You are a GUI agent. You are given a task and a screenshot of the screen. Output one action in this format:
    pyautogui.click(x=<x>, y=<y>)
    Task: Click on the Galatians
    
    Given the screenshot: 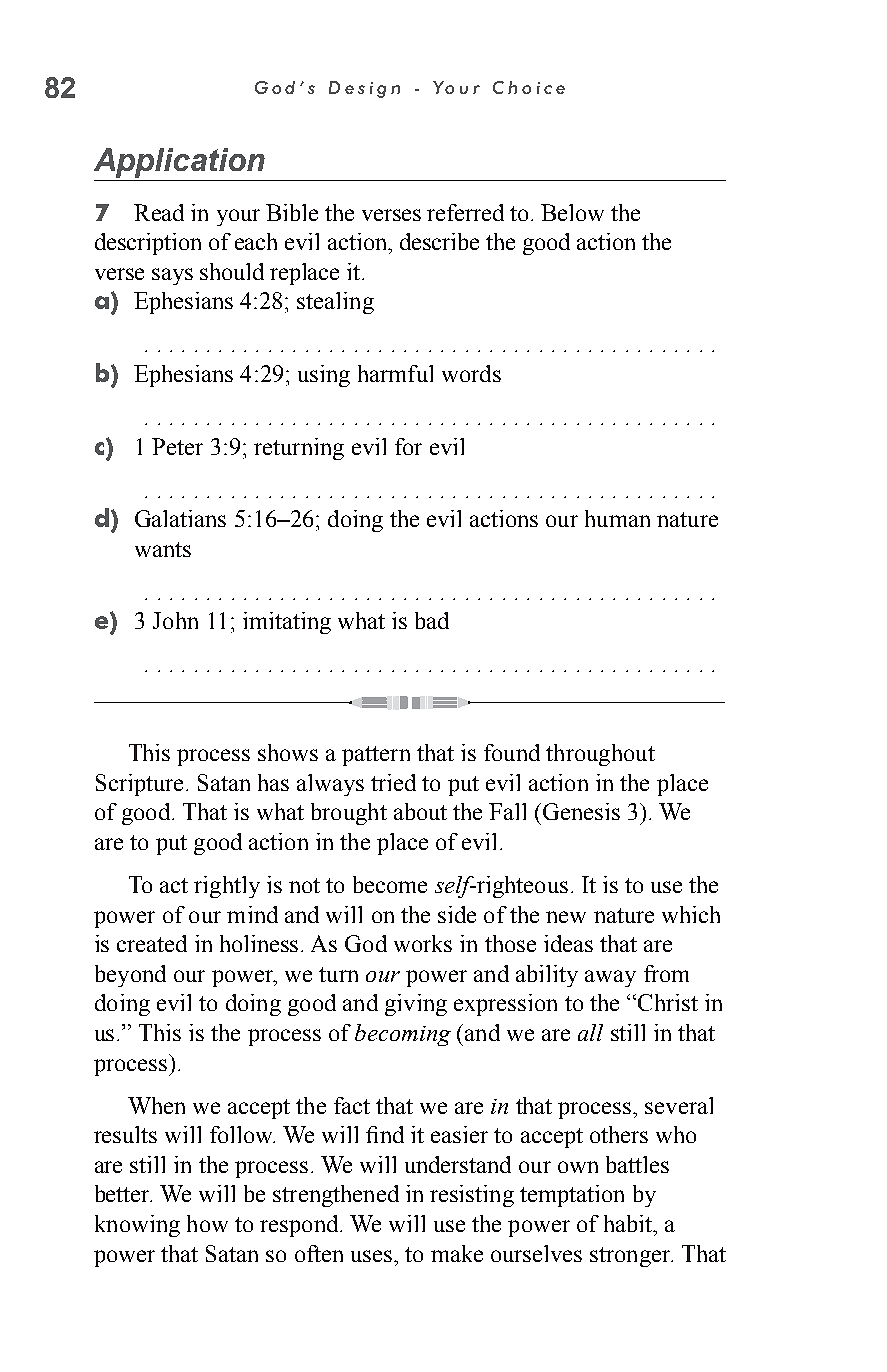 What is the action you would take?
    pyautogui.click(x=180, y=518)
